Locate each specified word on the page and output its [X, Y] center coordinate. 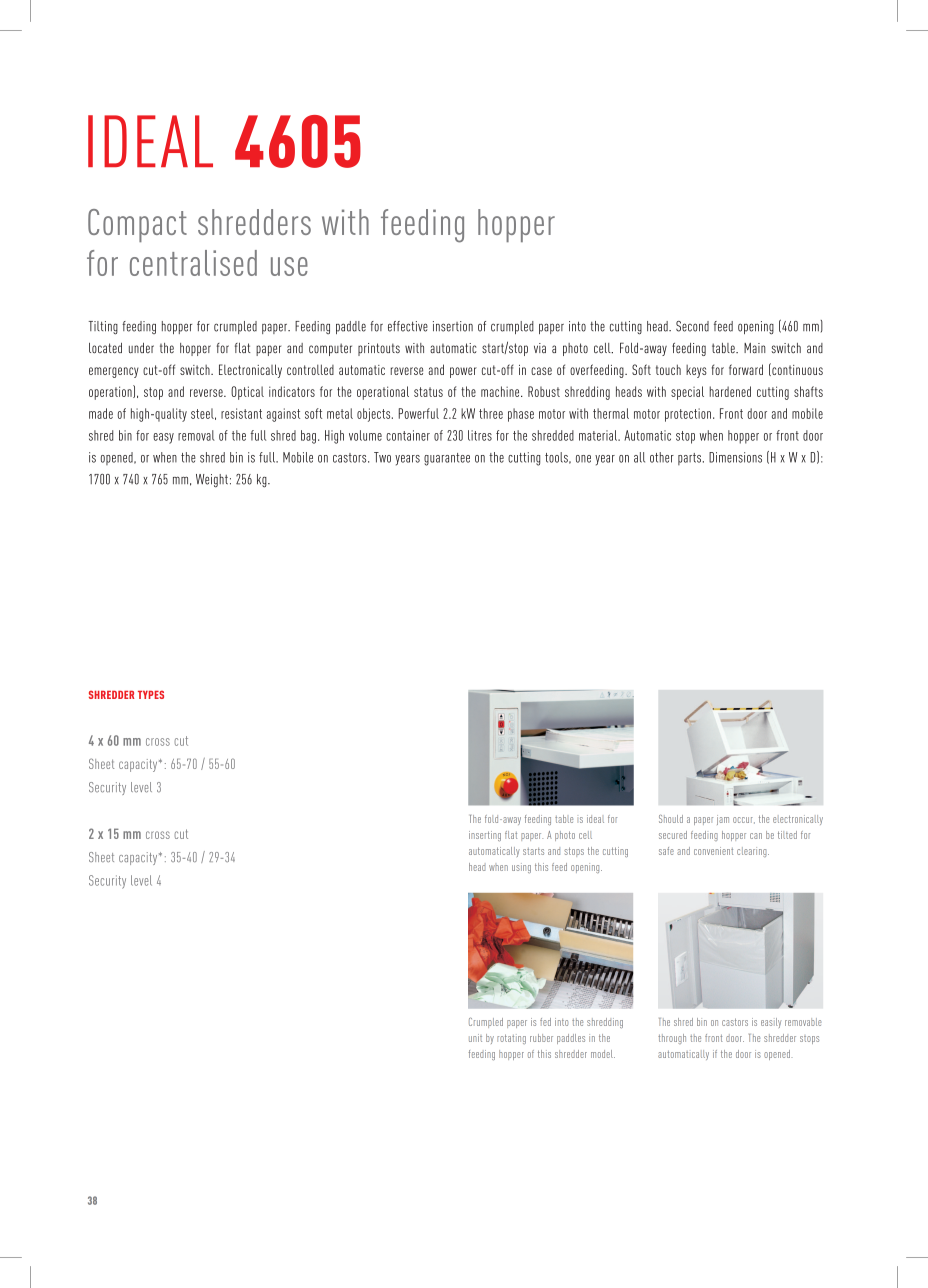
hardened [730, 391]
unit [475, 1038]
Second [692, 326]
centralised [193, 263]
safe [666, 851]
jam [723, 820]
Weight [212, 481]
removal [196, 435]
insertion [453, 326]
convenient [713, 851]
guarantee [447, 459]
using [521, 868]
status [428, 392]
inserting [485, 836]
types [151, 694]
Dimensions [735, 457]
